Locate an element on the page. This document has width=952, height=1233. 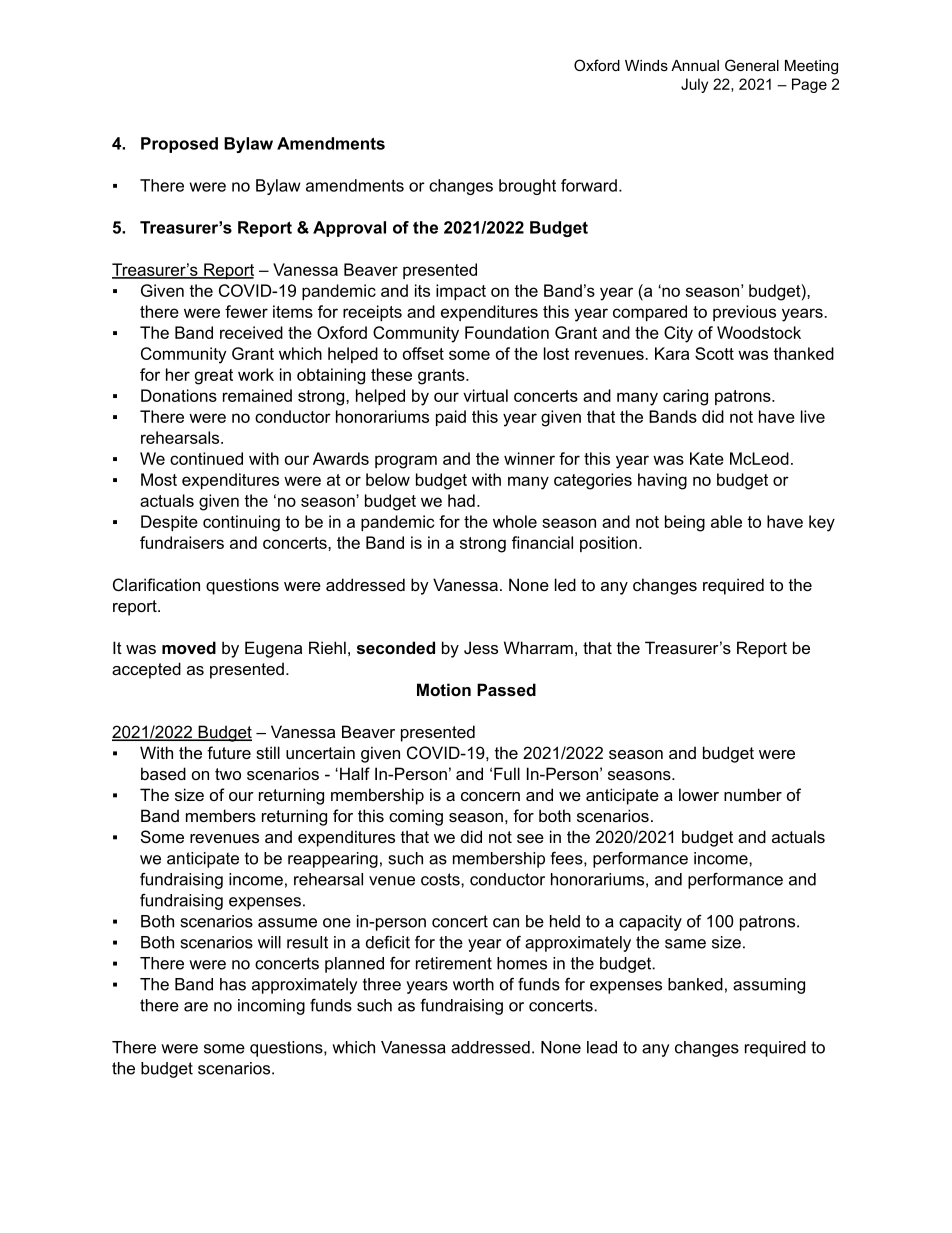
has is located at coordinates (233, 984).
